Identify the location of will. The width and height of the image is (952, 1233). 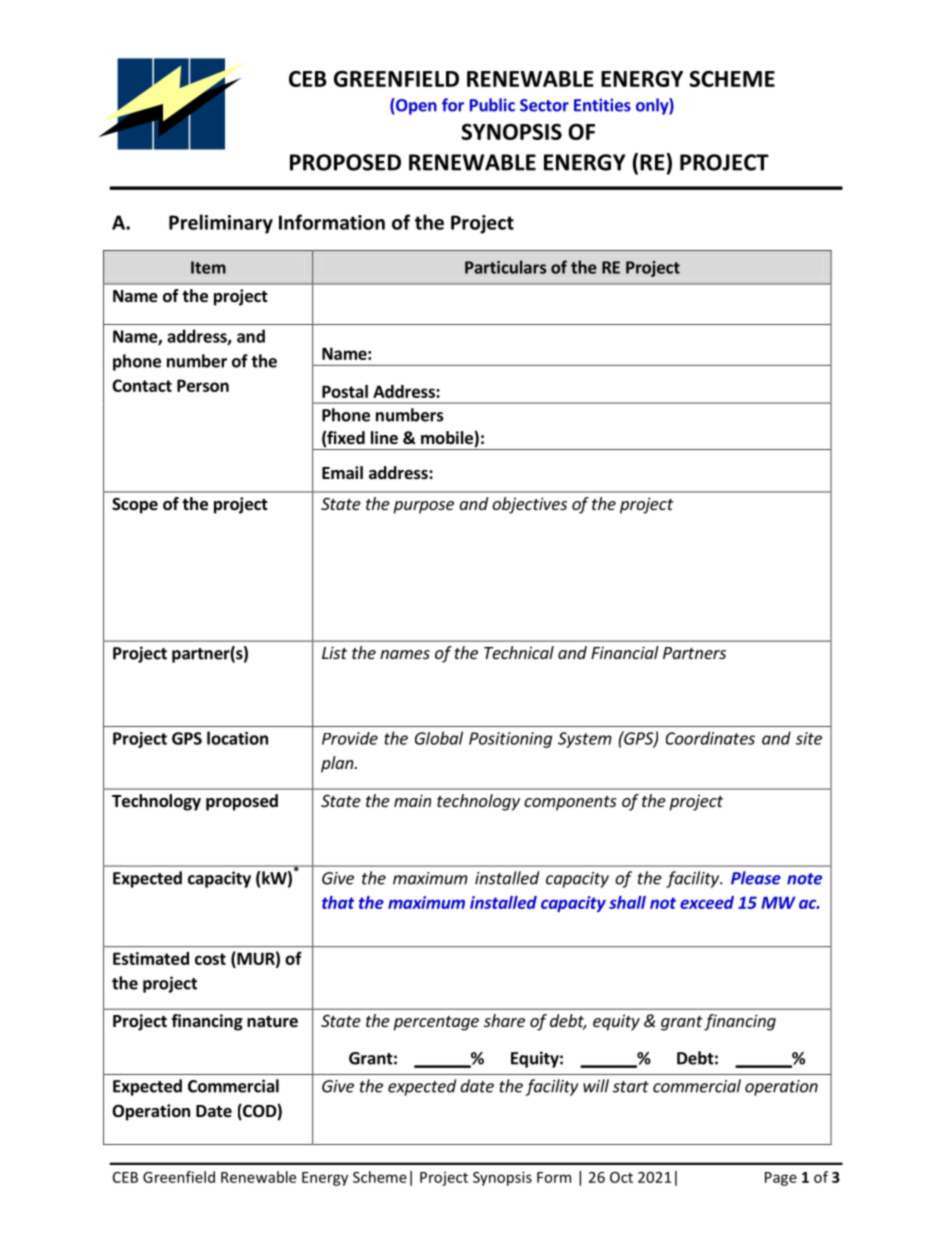
(596, 1086).
